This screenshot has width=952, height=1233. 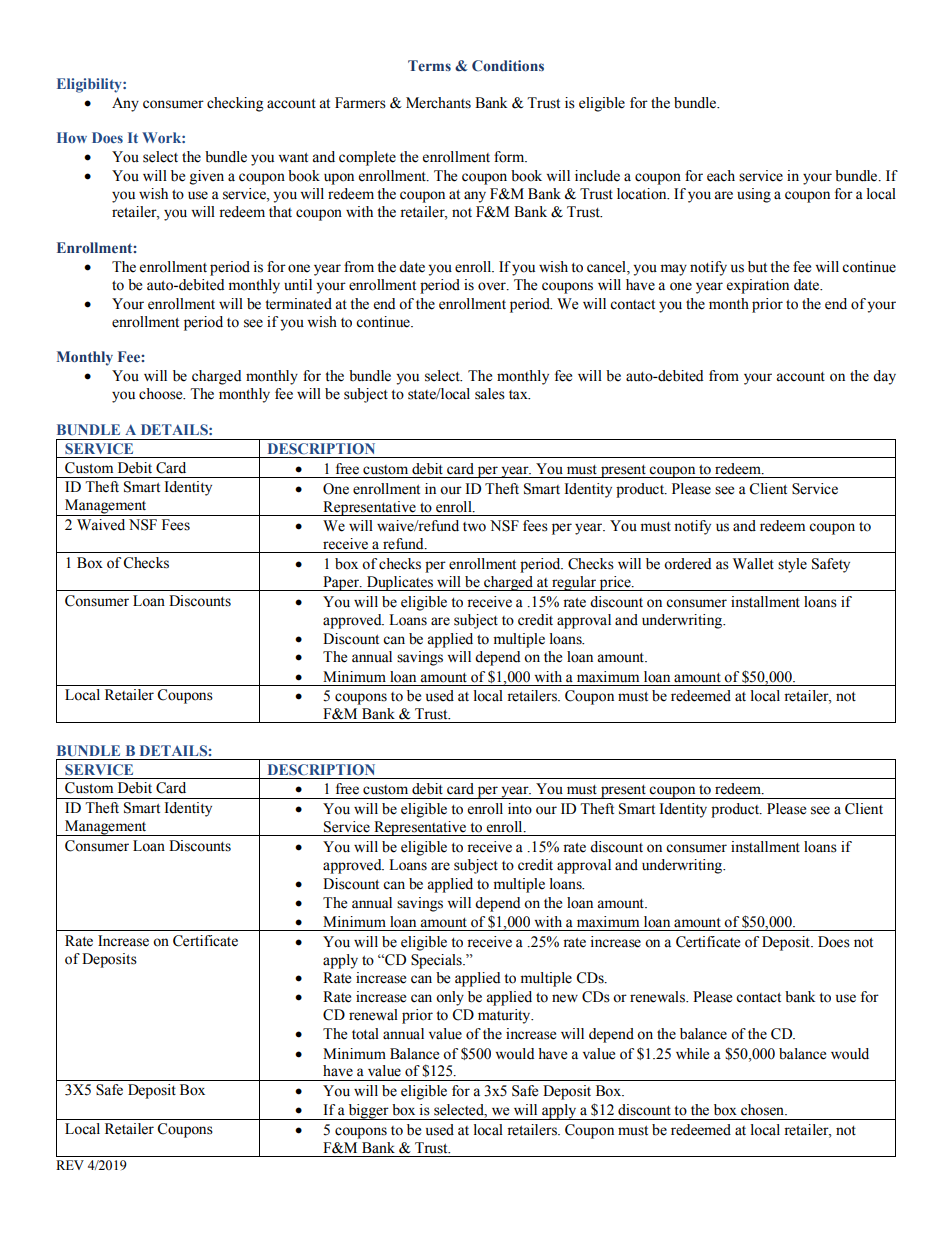 I want to click on while, so click(x=692, y=1054).
